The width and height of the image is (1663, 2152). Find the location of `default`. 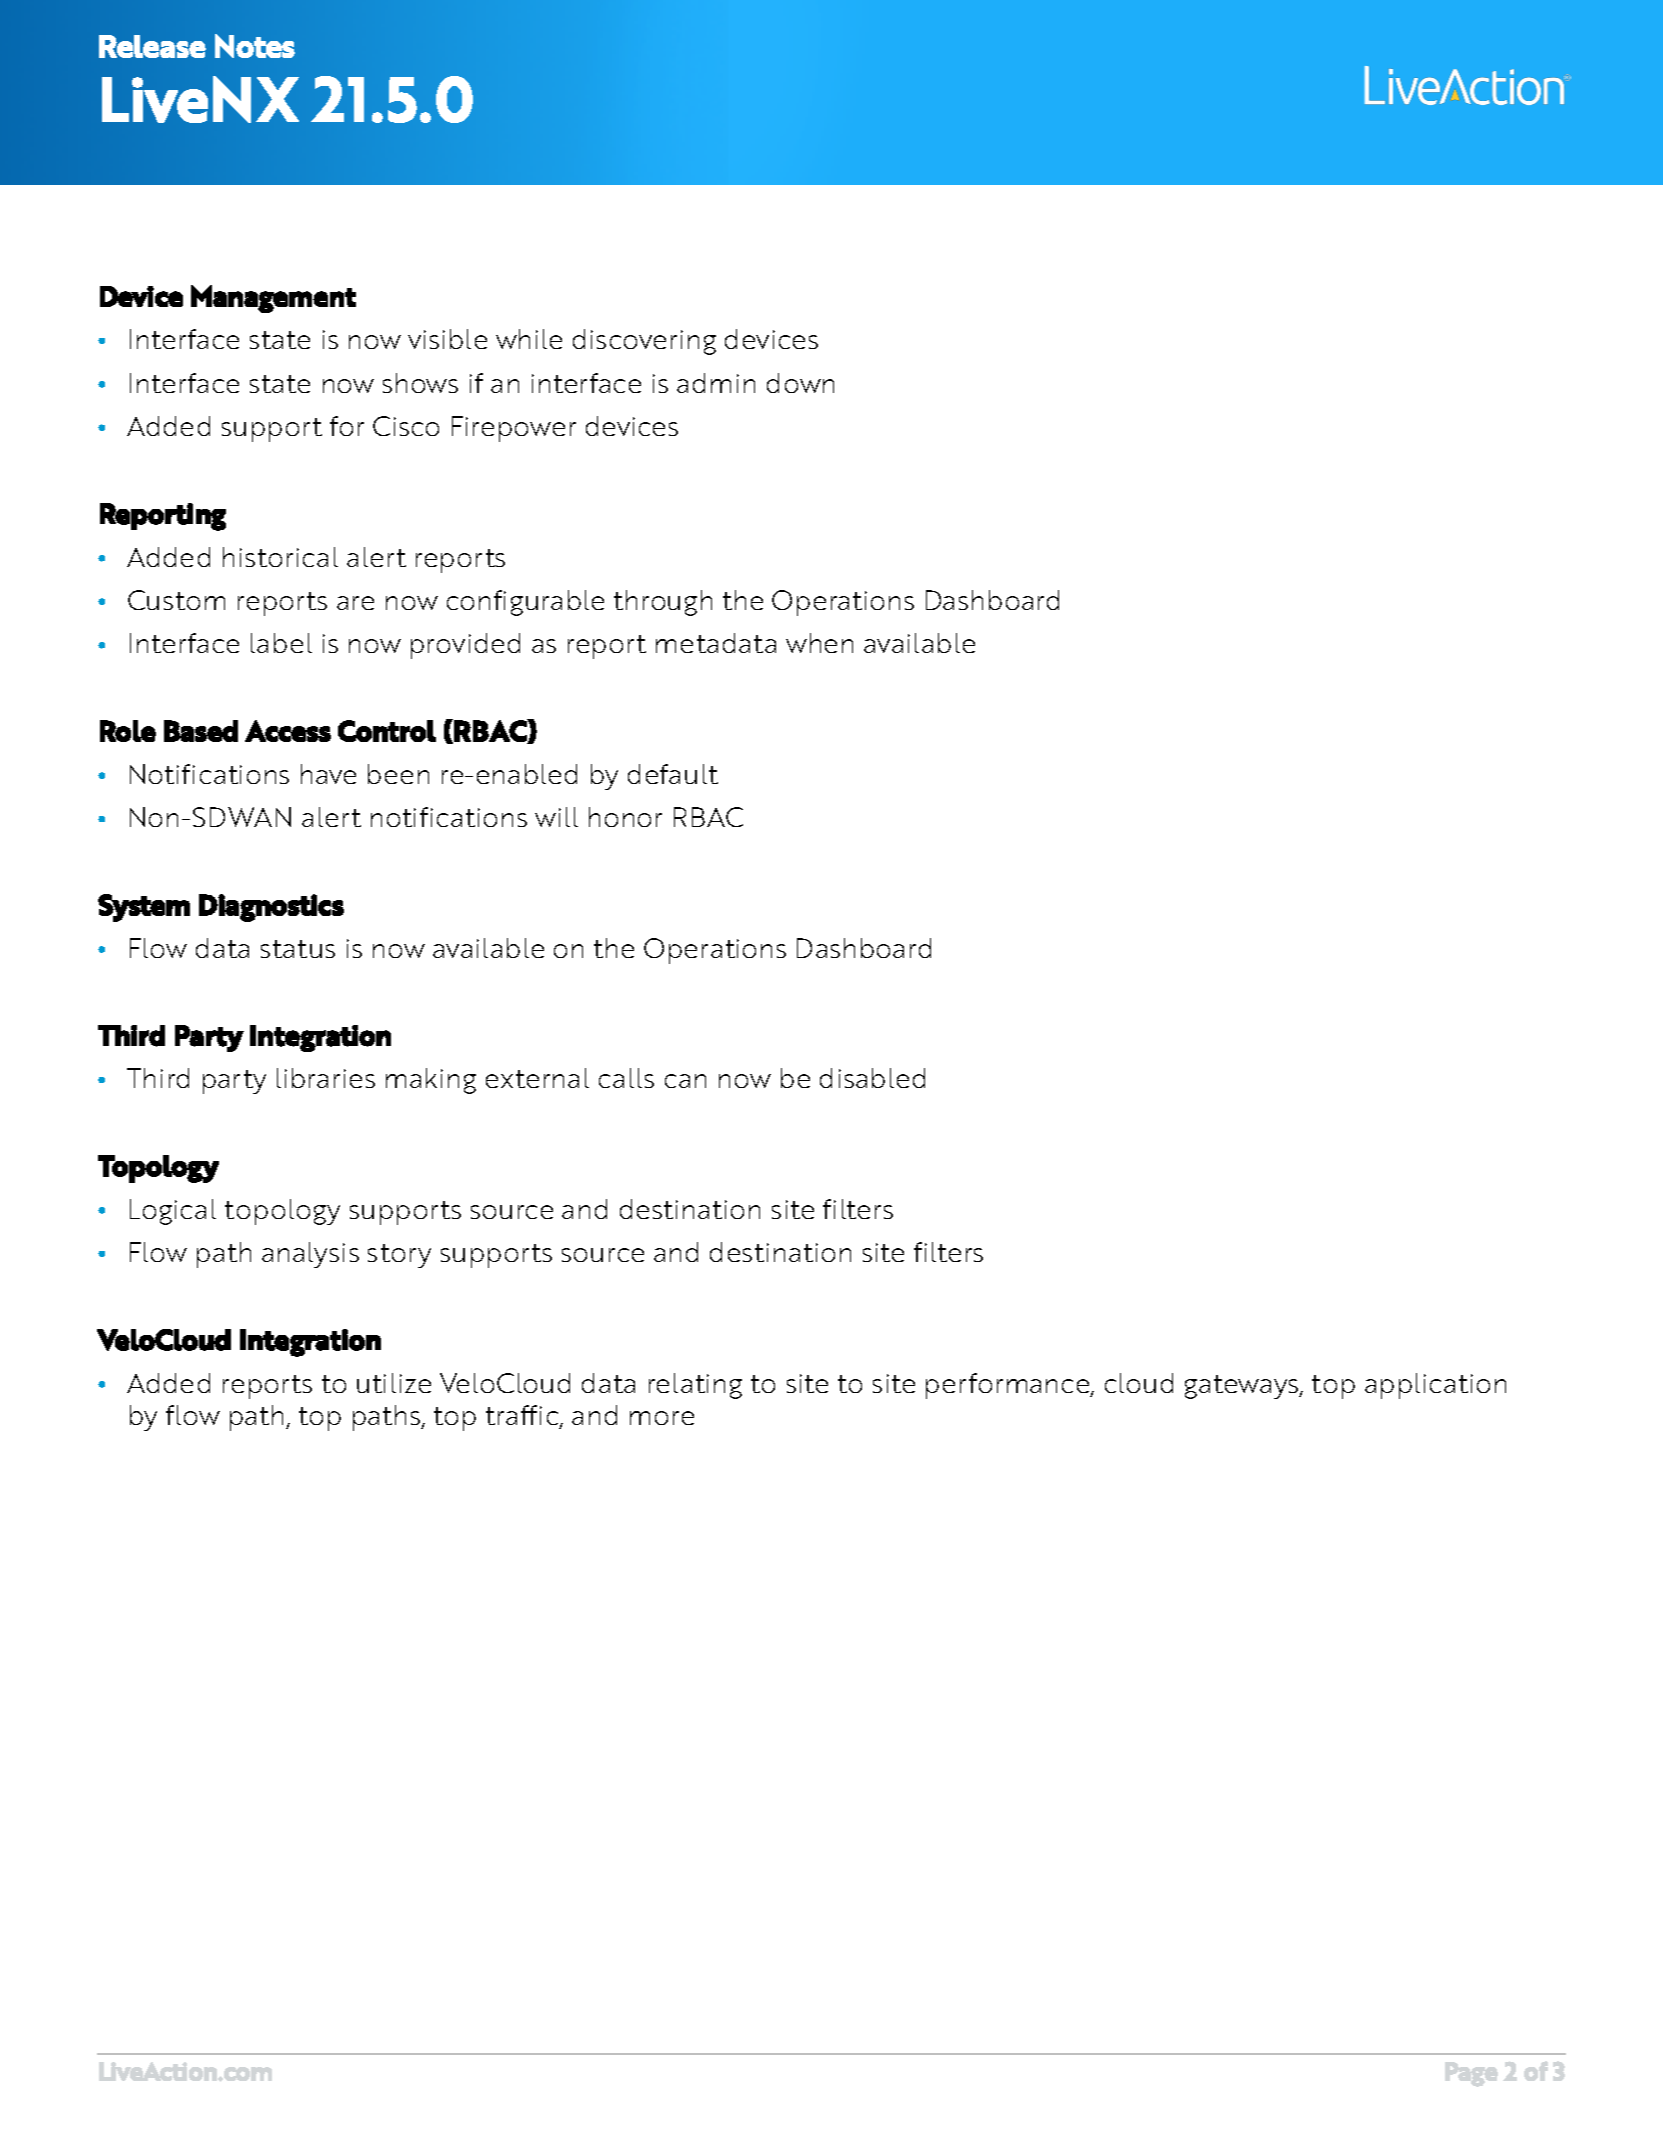

default is located at coordinates (673, 774).
